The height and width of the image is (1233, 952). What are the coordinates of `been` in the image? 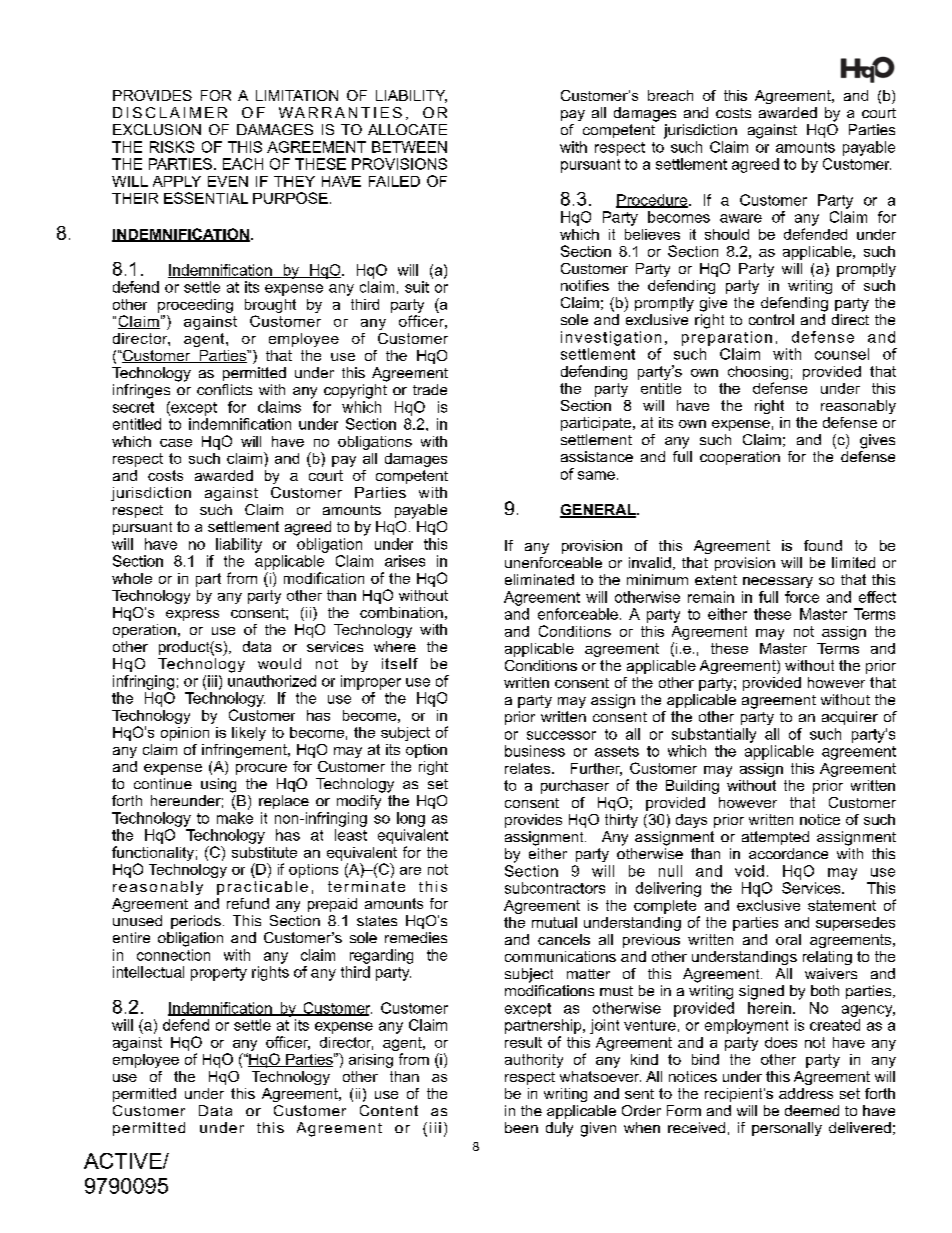 It's located at (521, 1127).
